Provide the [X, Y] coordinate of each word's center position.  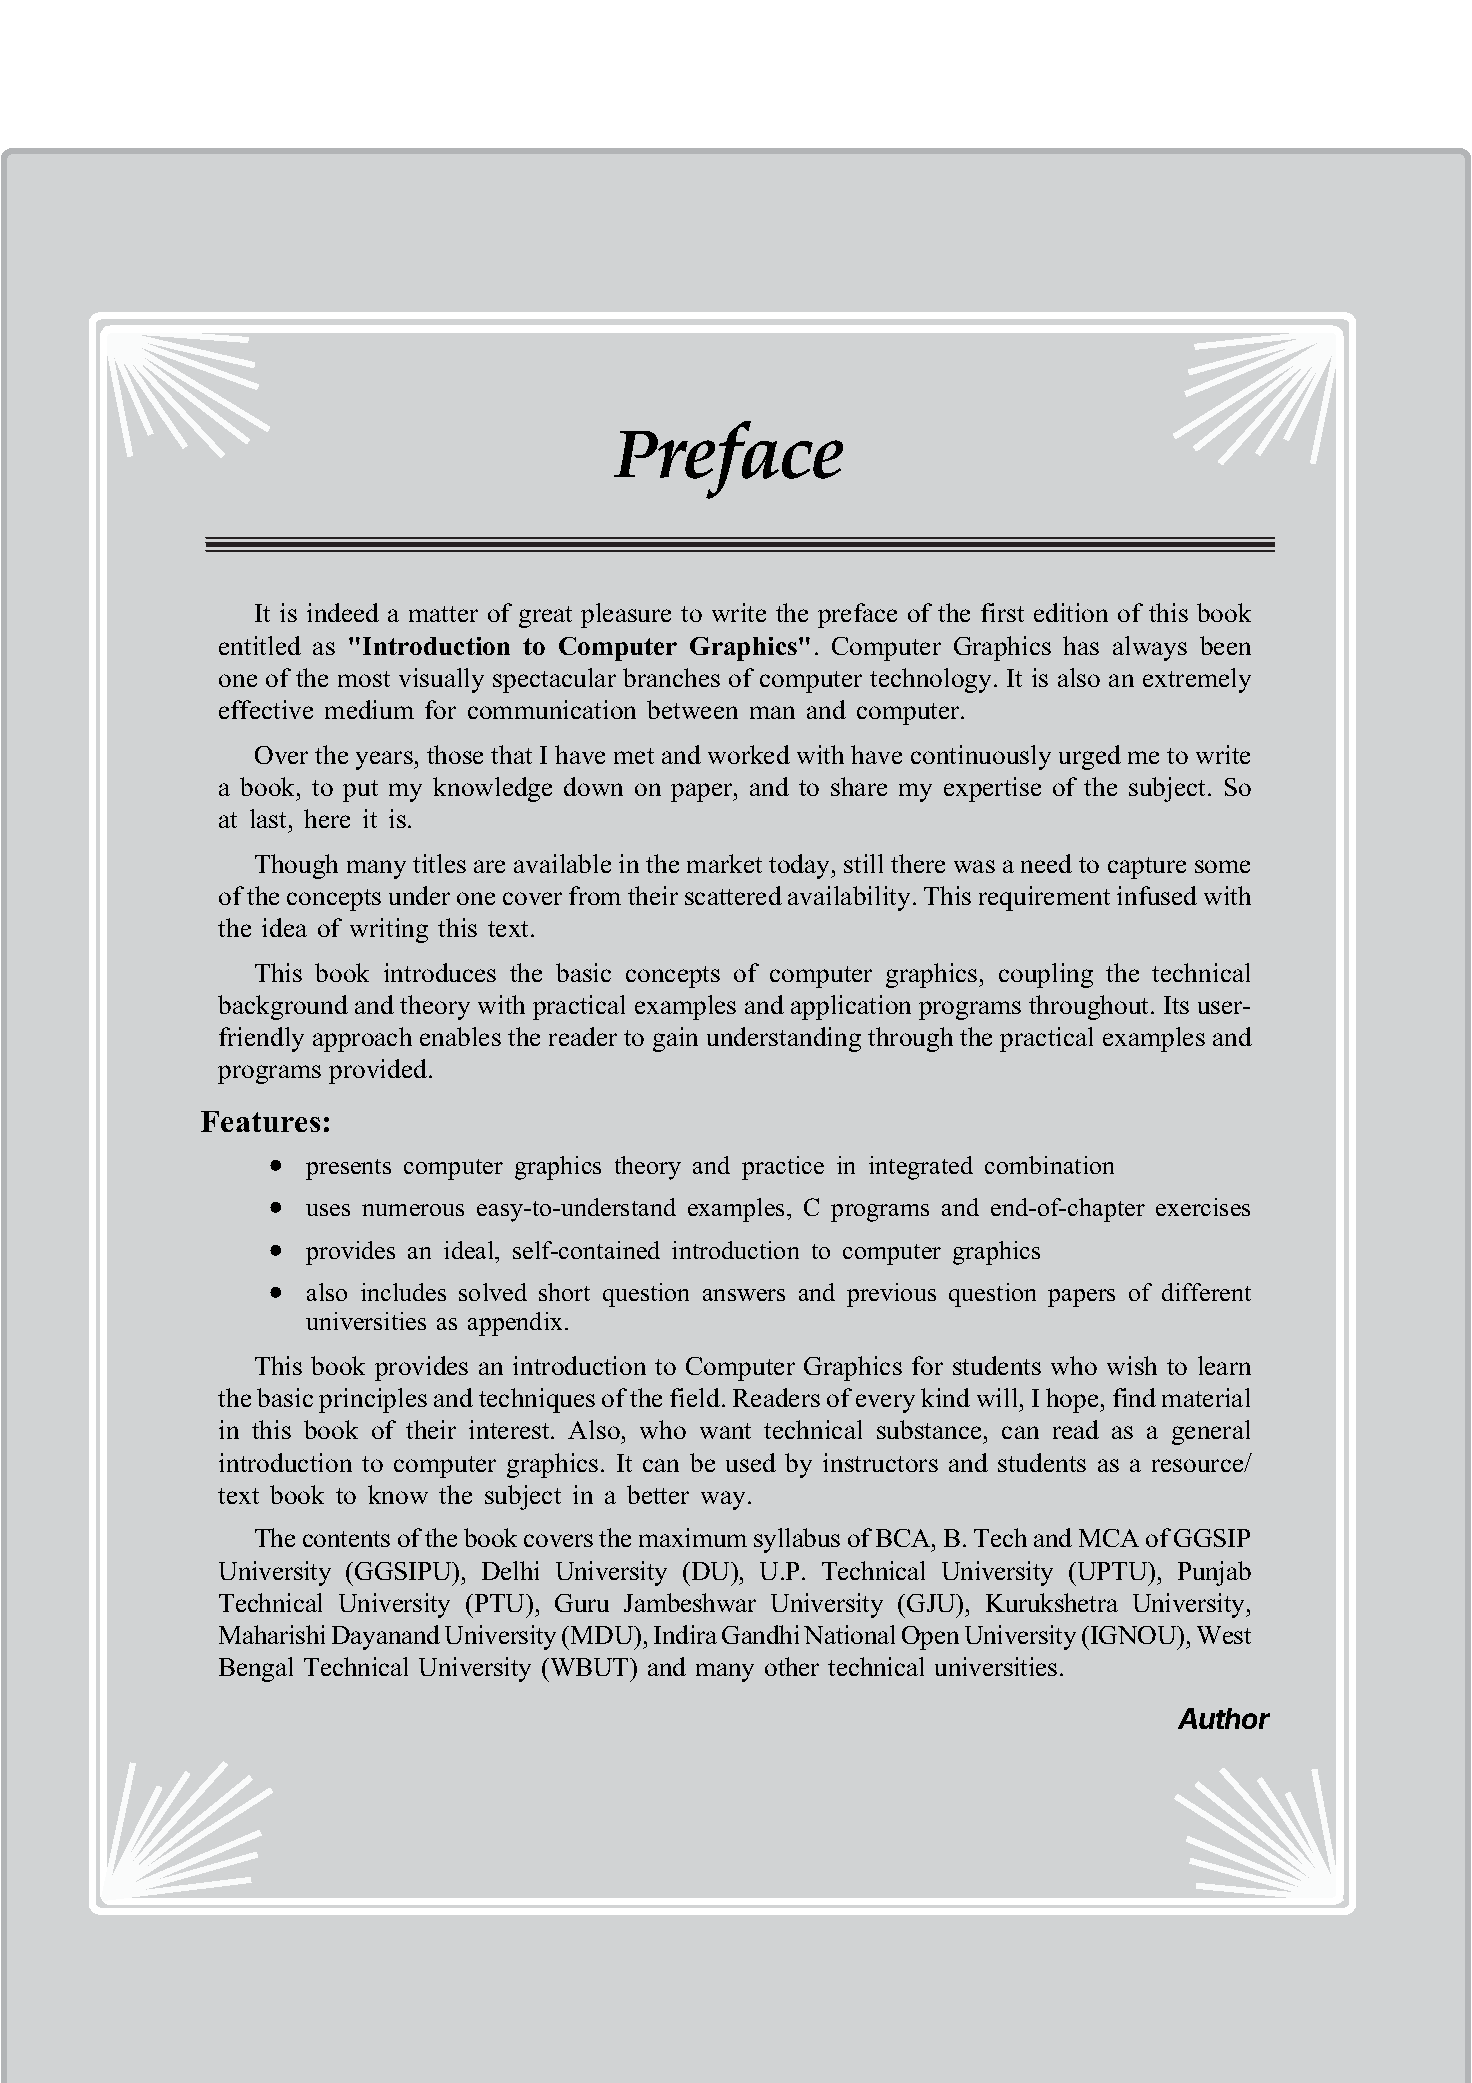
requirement [1044, 898]
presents [348, 1169]
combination [1049, 1165]
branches [671, 677]
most [364, 679]
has [1081, 645]
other [792, 1666]
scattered [733, 895]
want [725, 1431]
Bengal [256, 1669]
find [1134, 1397]
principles [373, 1400]
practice [783, 1168]
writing [389, 930]
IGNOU [1133, 1635]
